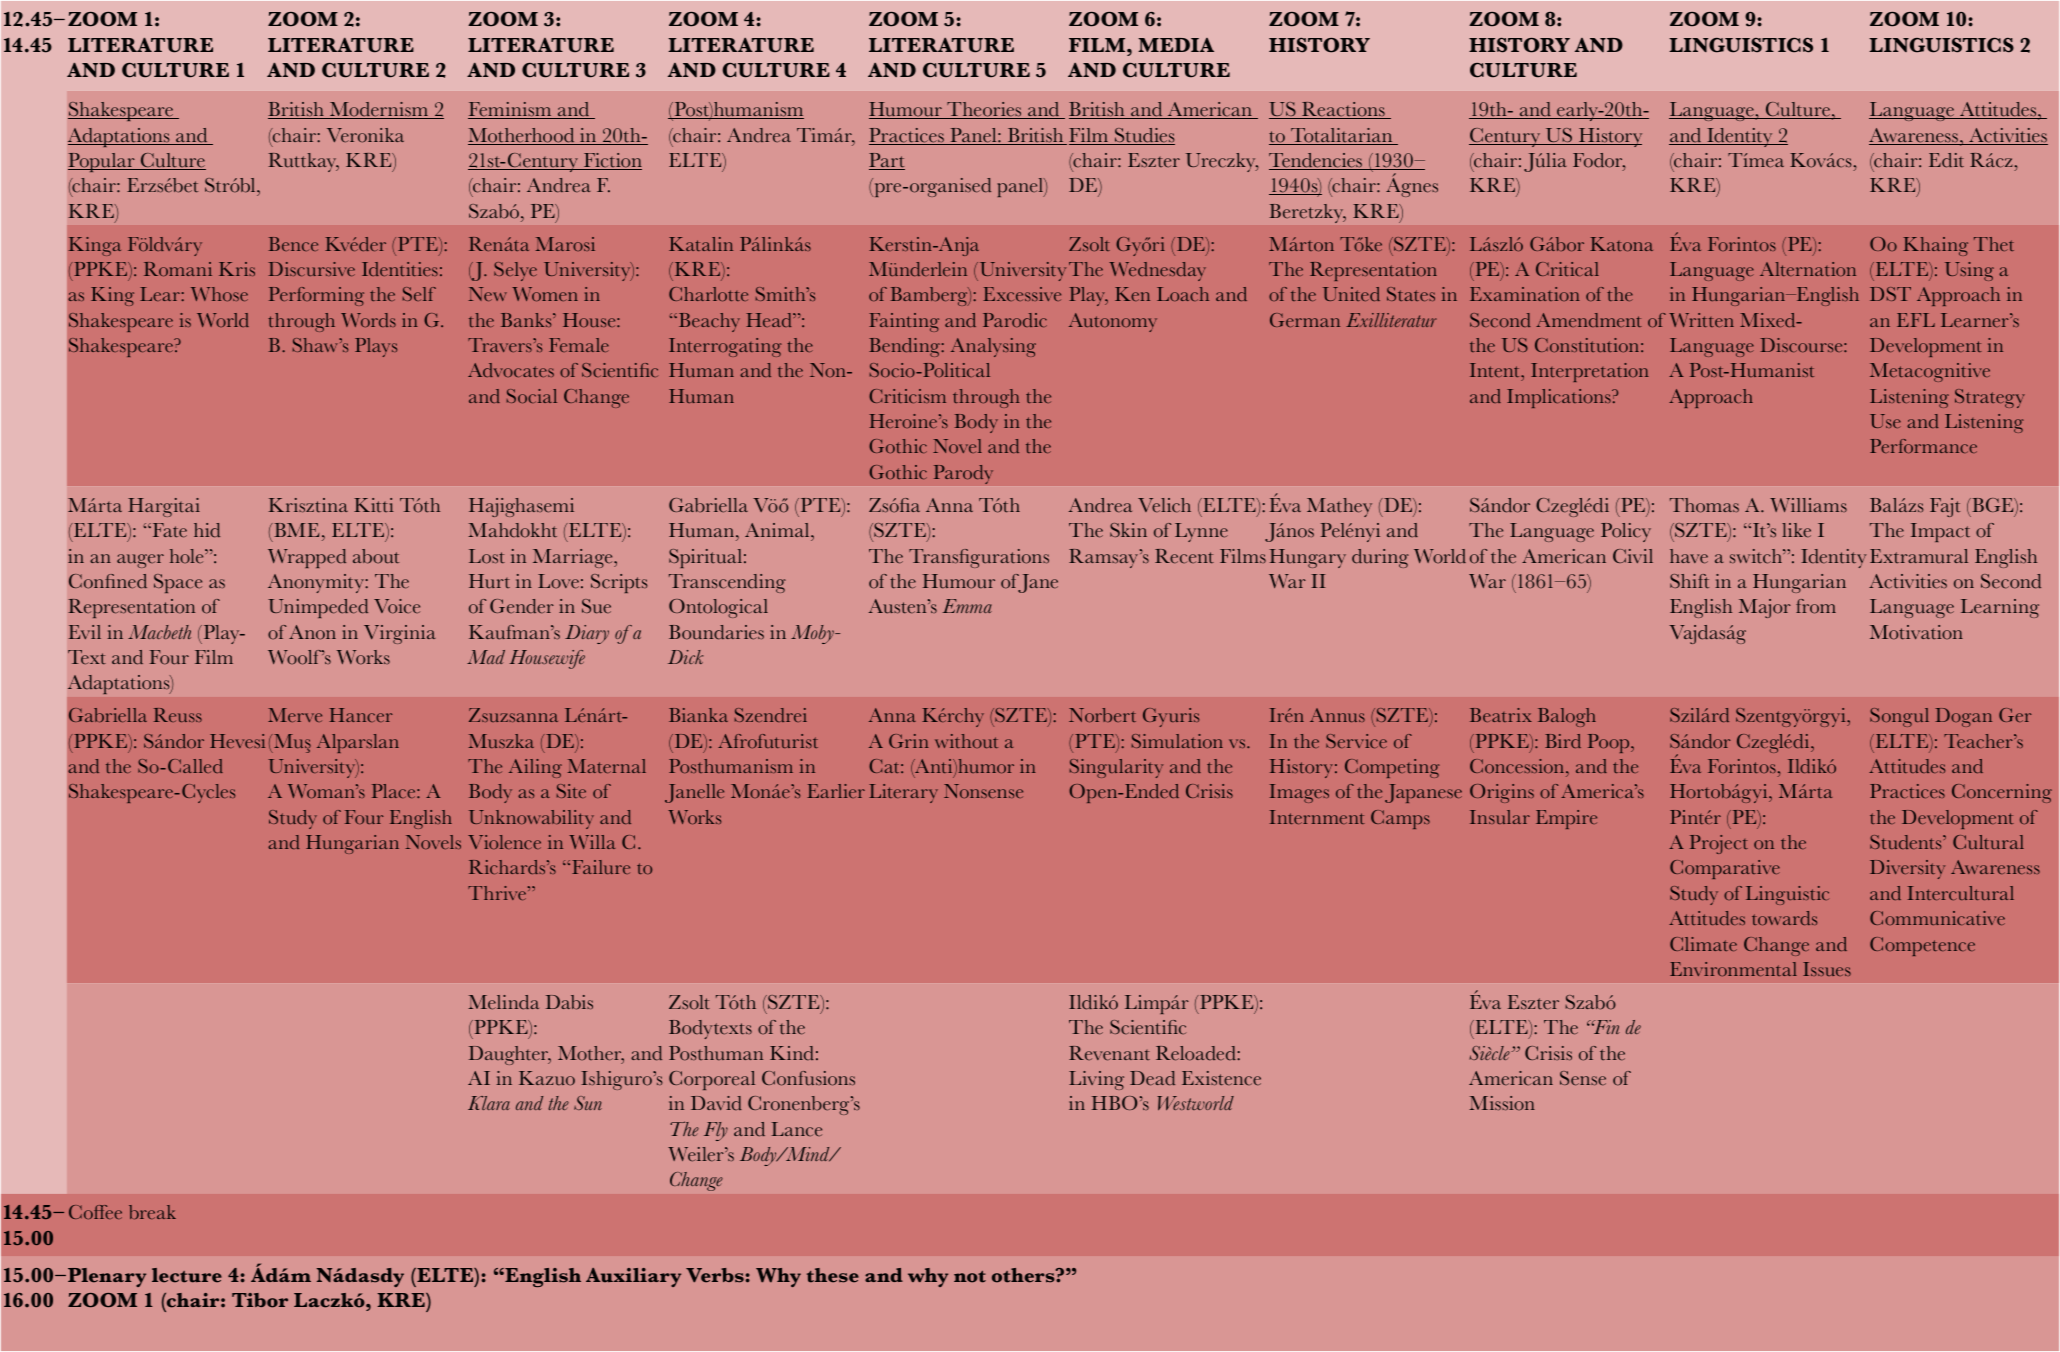 This image has height=1352, width=2060. What do you see at coordinates (379, 110) in the image?
I see `Modernism` at bounding box center [379, 110].
